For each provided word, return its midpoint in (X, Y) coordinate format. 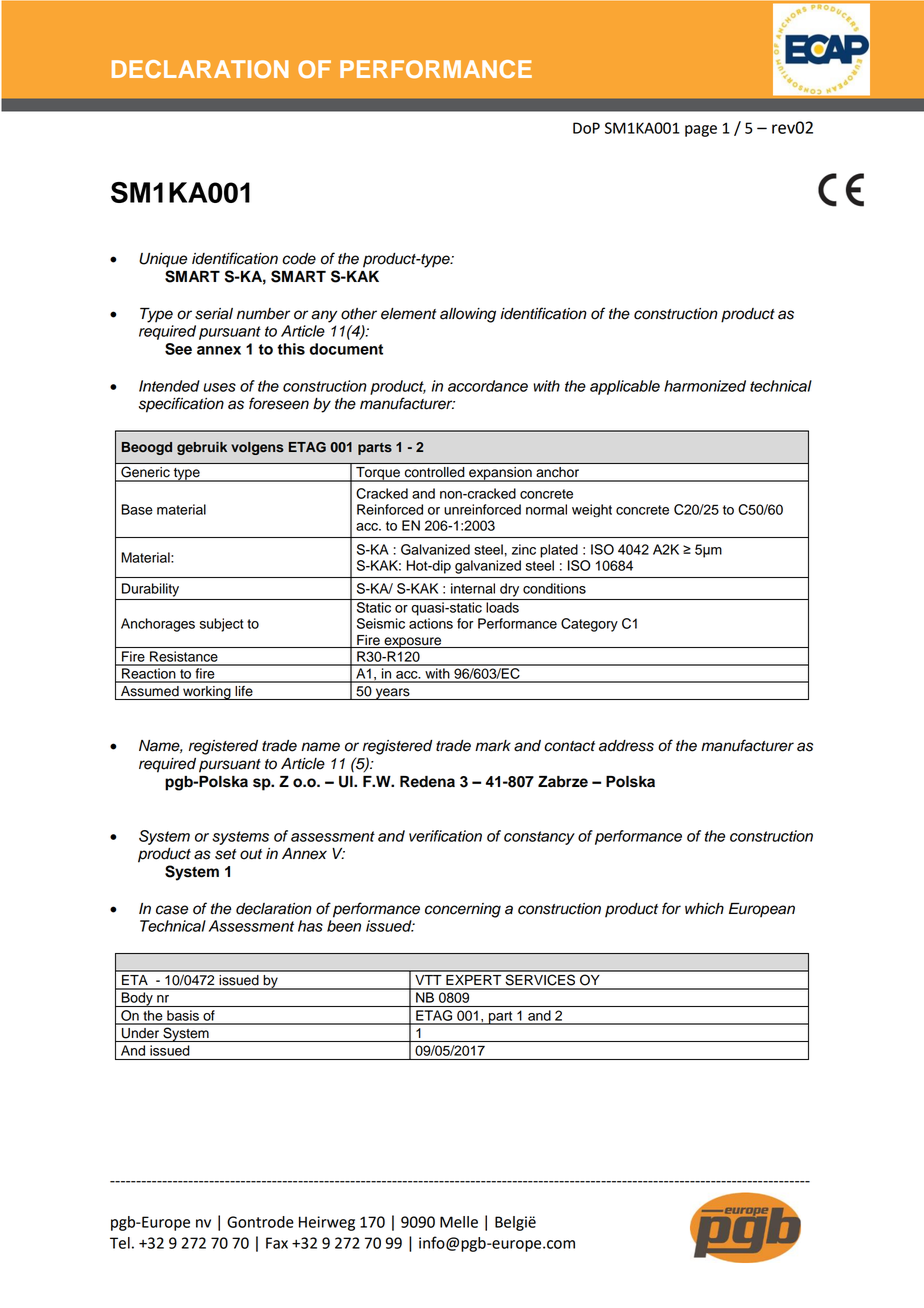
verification (445, 836)
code (299, 259)
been (344, 926)
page (701, 131)
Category (589, 625)
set (225, 854)
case (172, 910)
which (704, 909)
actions (431, 623)
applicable (625, 387)
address (626, 746)
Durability (150, 590)
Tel (120, 1243)
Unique (163, 260)
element (408, 314)
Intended (169, 386)
